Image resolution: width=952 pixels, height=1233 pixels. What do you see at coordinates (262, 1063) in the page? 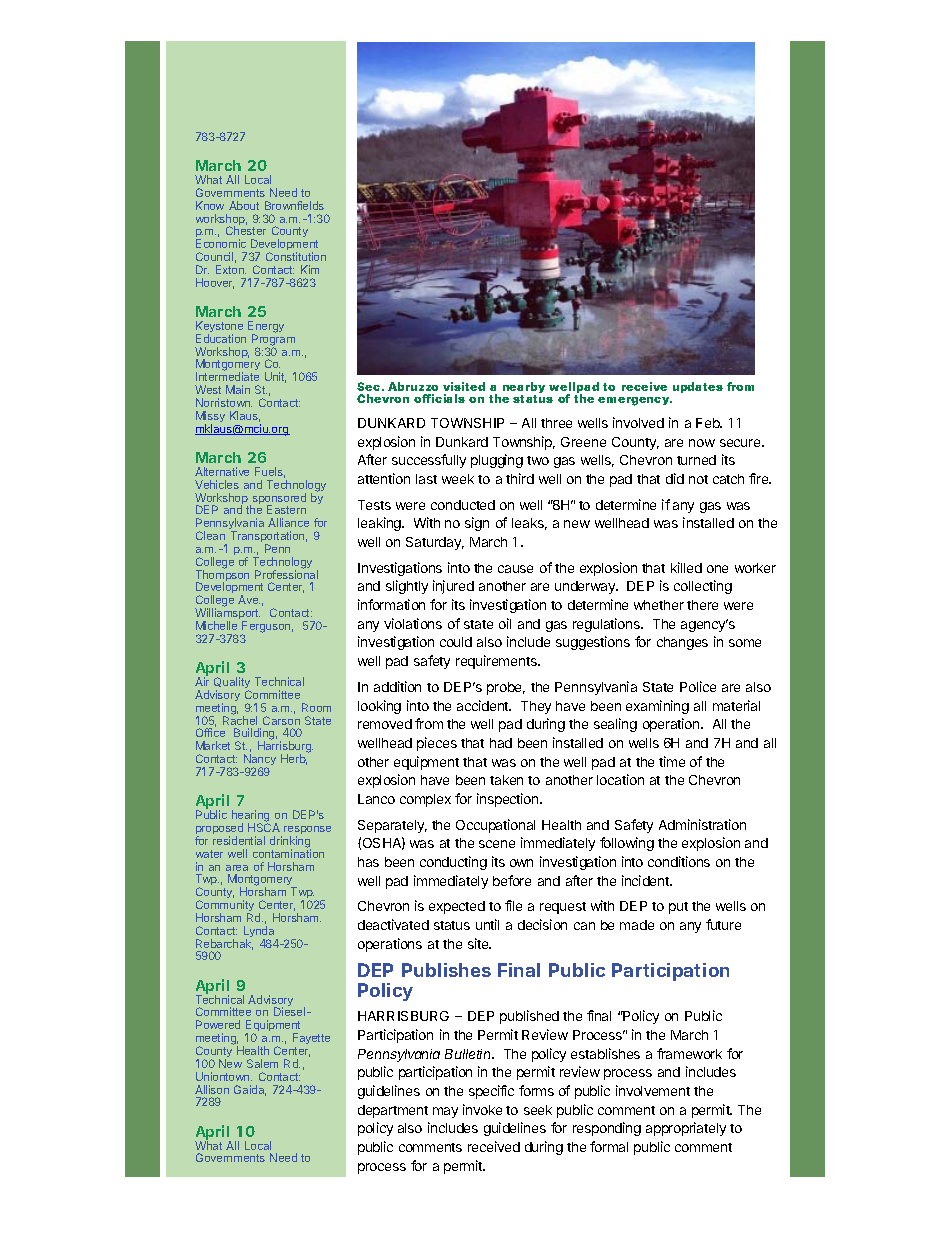
I see `Salem` at bounding box center [262, 1063].
